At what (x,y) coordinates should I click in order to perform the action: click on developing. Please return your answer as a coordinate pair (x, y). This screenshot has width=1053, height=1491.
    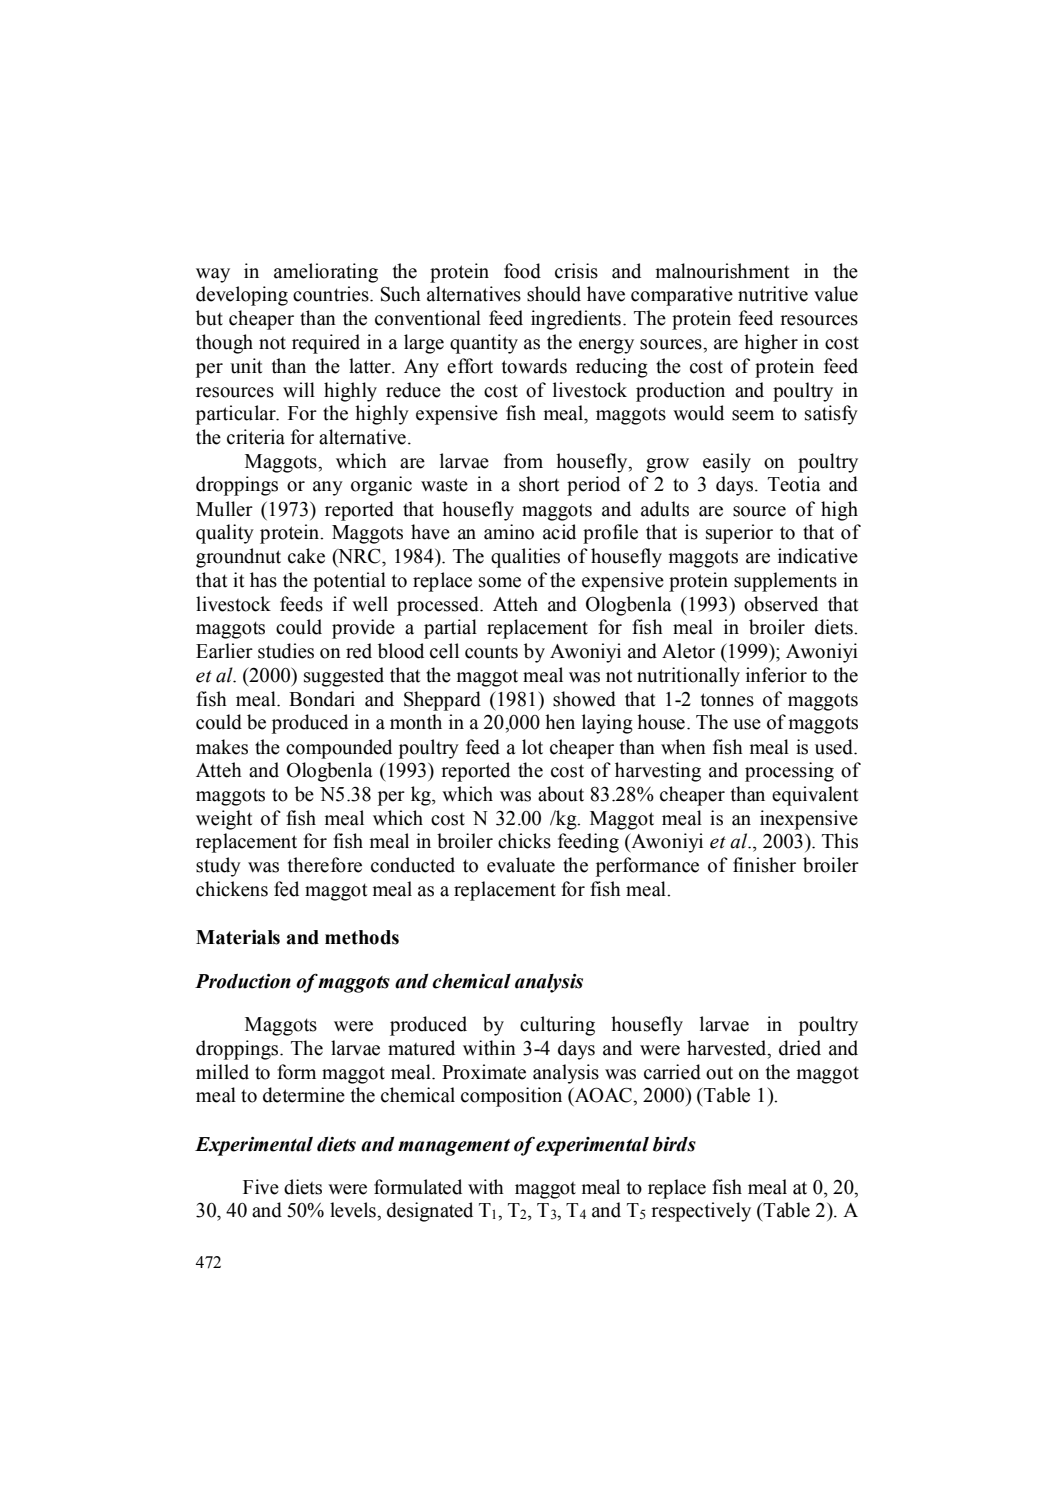
    Looking at the image, I should click on (242, 296).
